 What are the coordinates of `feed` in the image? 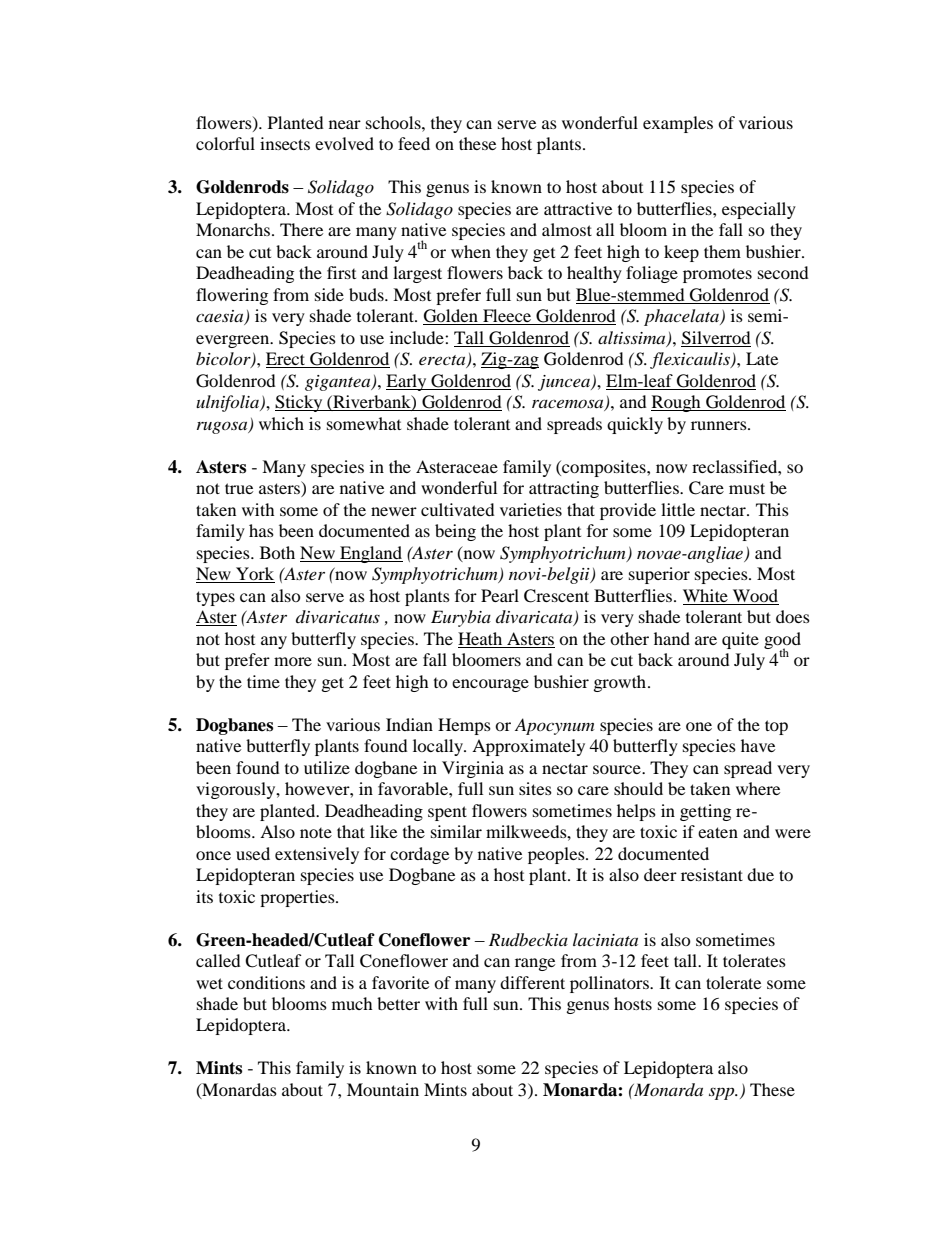 It's located at (414, 143).
